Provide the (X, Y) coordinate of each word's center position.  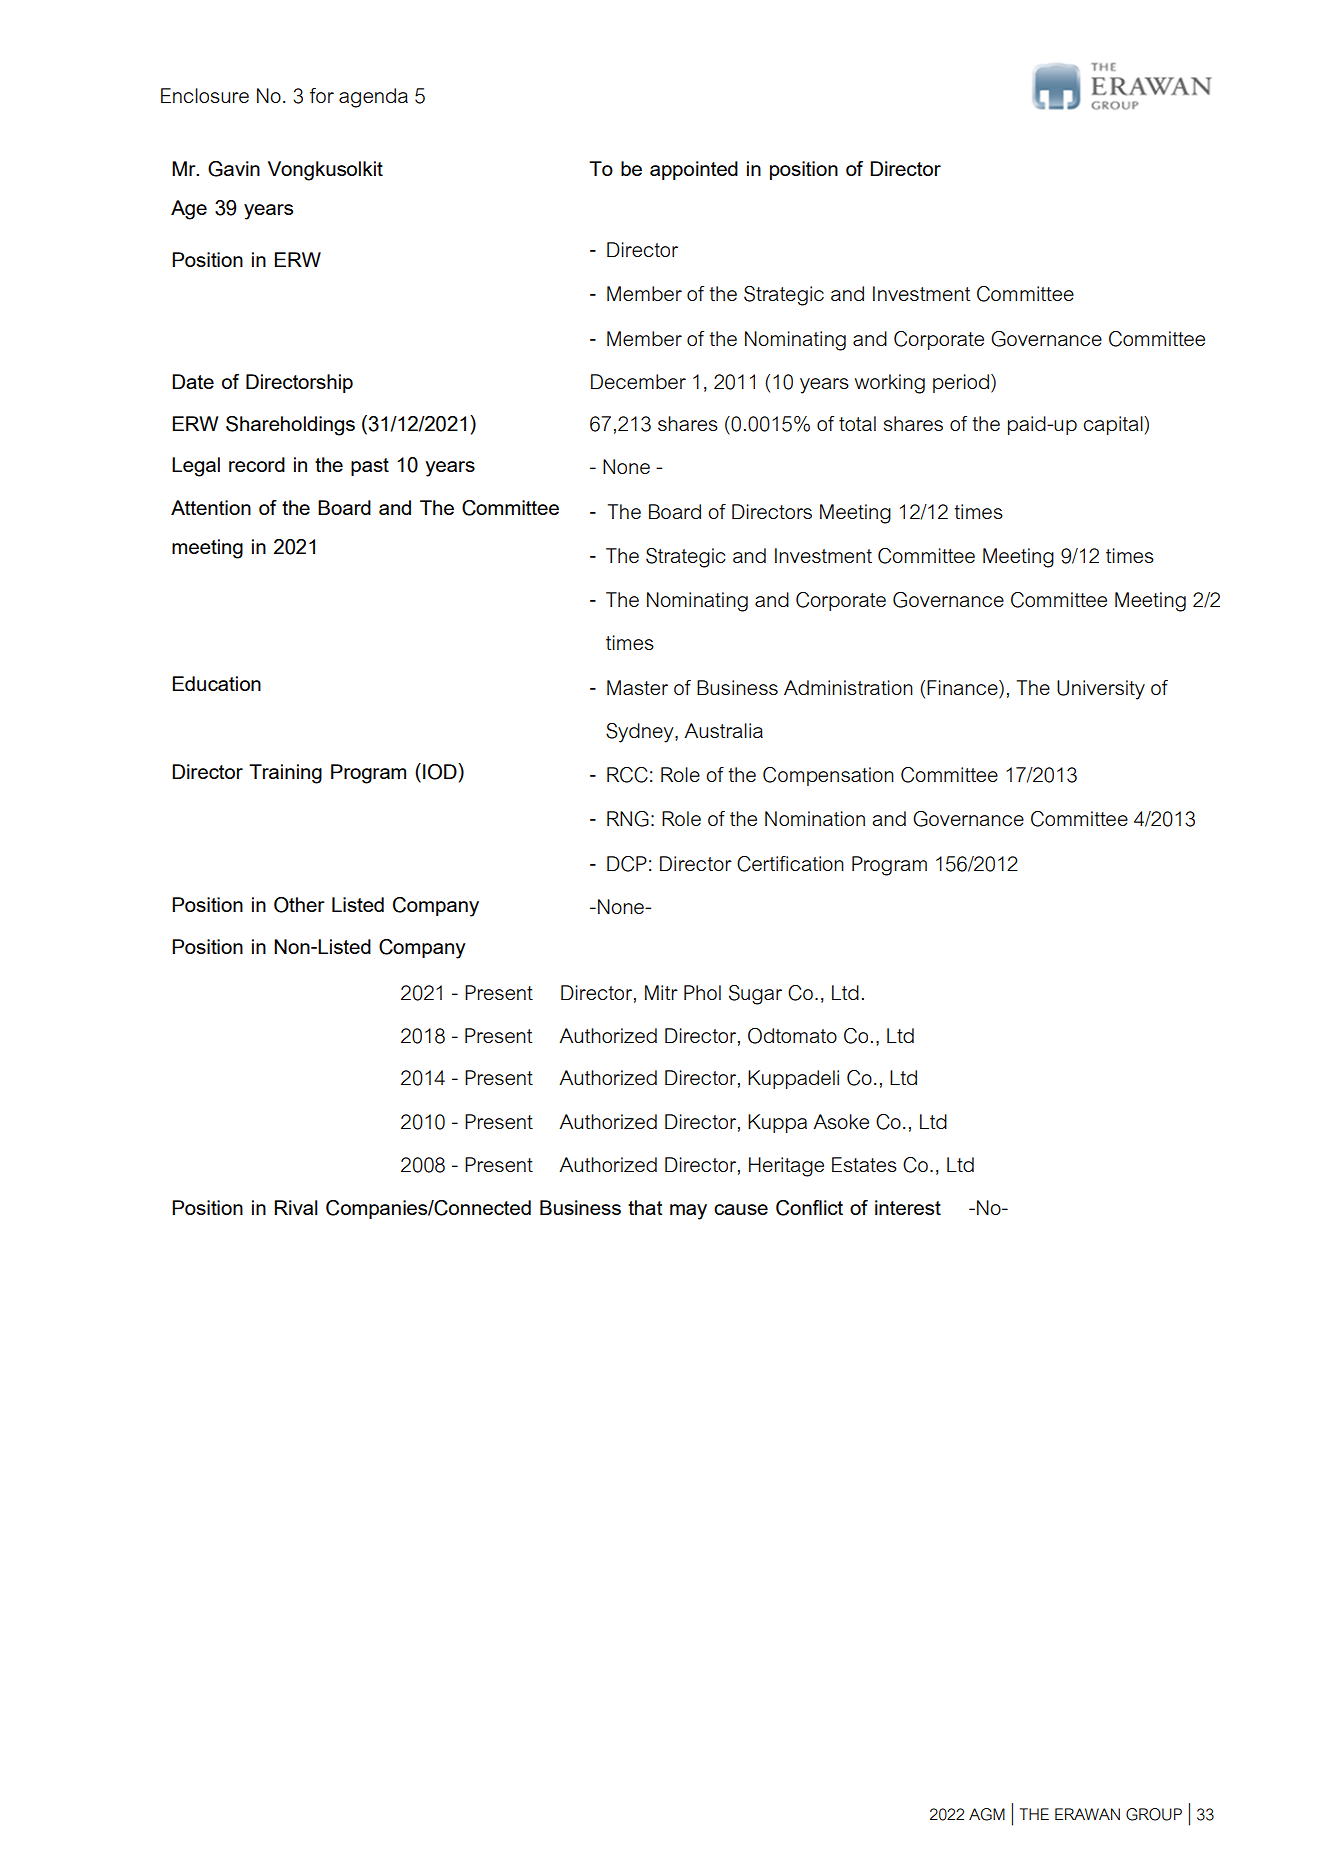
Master (637, 687)
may (688, 1212)
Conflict (809, 1208)
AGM (987, 1814)
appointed (694, 170)
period (961, 383)
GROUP (1154, 1814)
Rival (296, 1207)
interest (908, 1207)
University (1101, 690)
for (322, 95)
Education (217, 683)
